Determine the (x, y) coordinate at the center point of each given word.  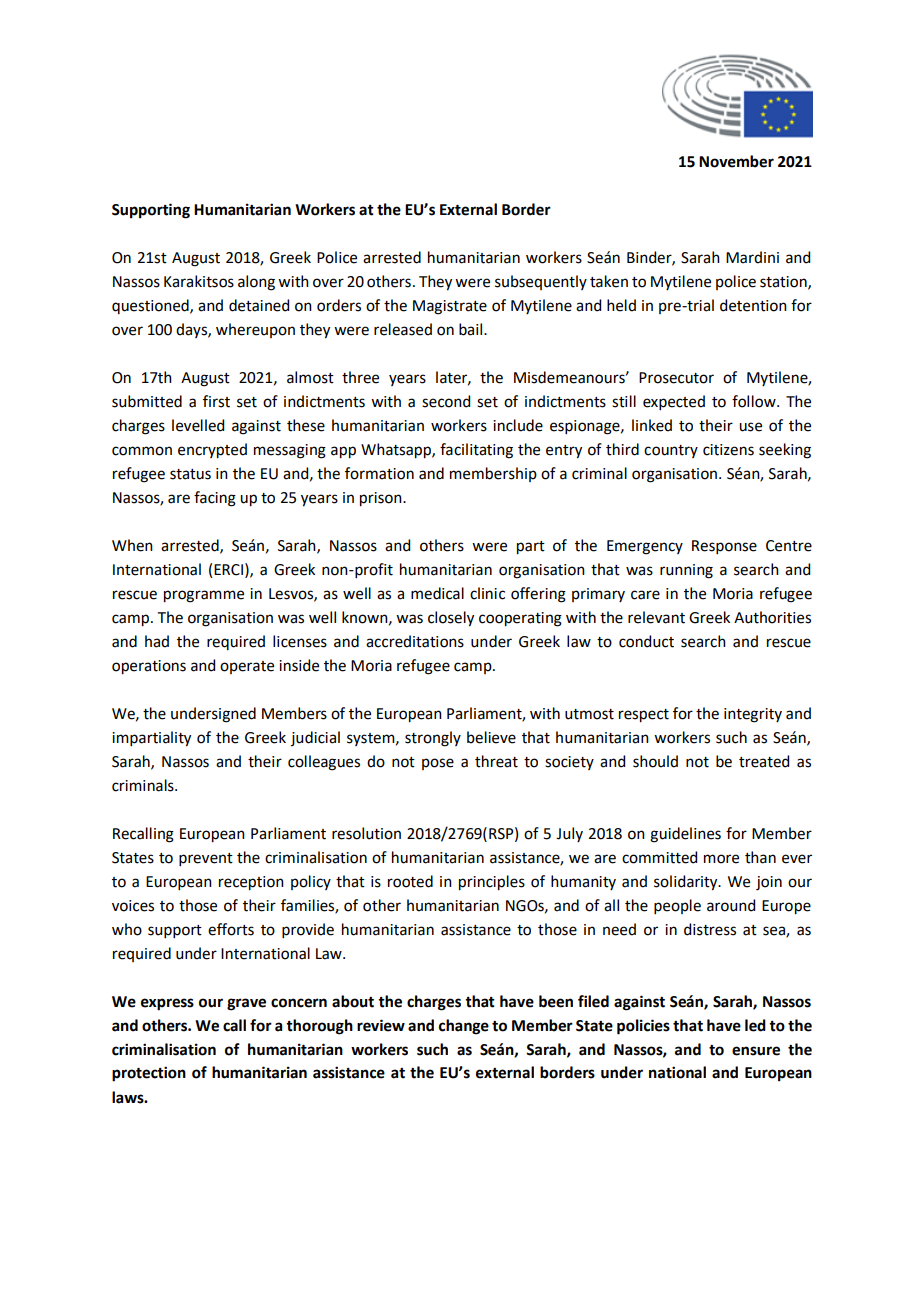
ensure (756, 1051)
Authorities (772, 617)
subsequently (541, 282)
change (464, 1027)
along (256, 283)
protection (149, 1074)
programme (204, 596)
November (736, 161)
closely (451, 619)
